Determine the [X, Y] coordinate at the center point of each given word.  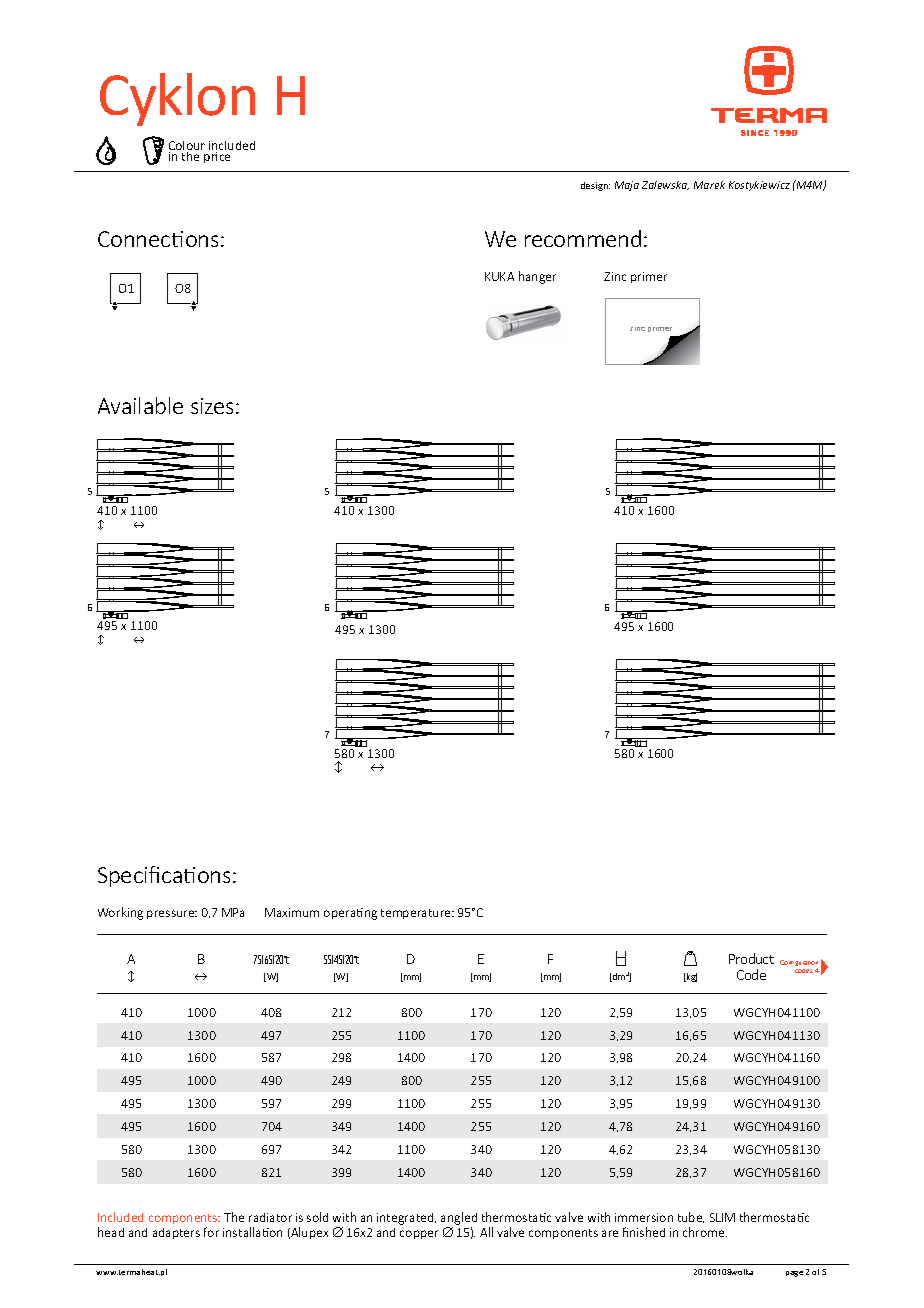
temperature [417, 914]
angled [459, 1220]
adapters [176, 1233]
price [217, 157]
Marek [709, 185]
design [595, 186]
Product [751, 958]
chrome [705, 1232]
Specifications [164, 876]
